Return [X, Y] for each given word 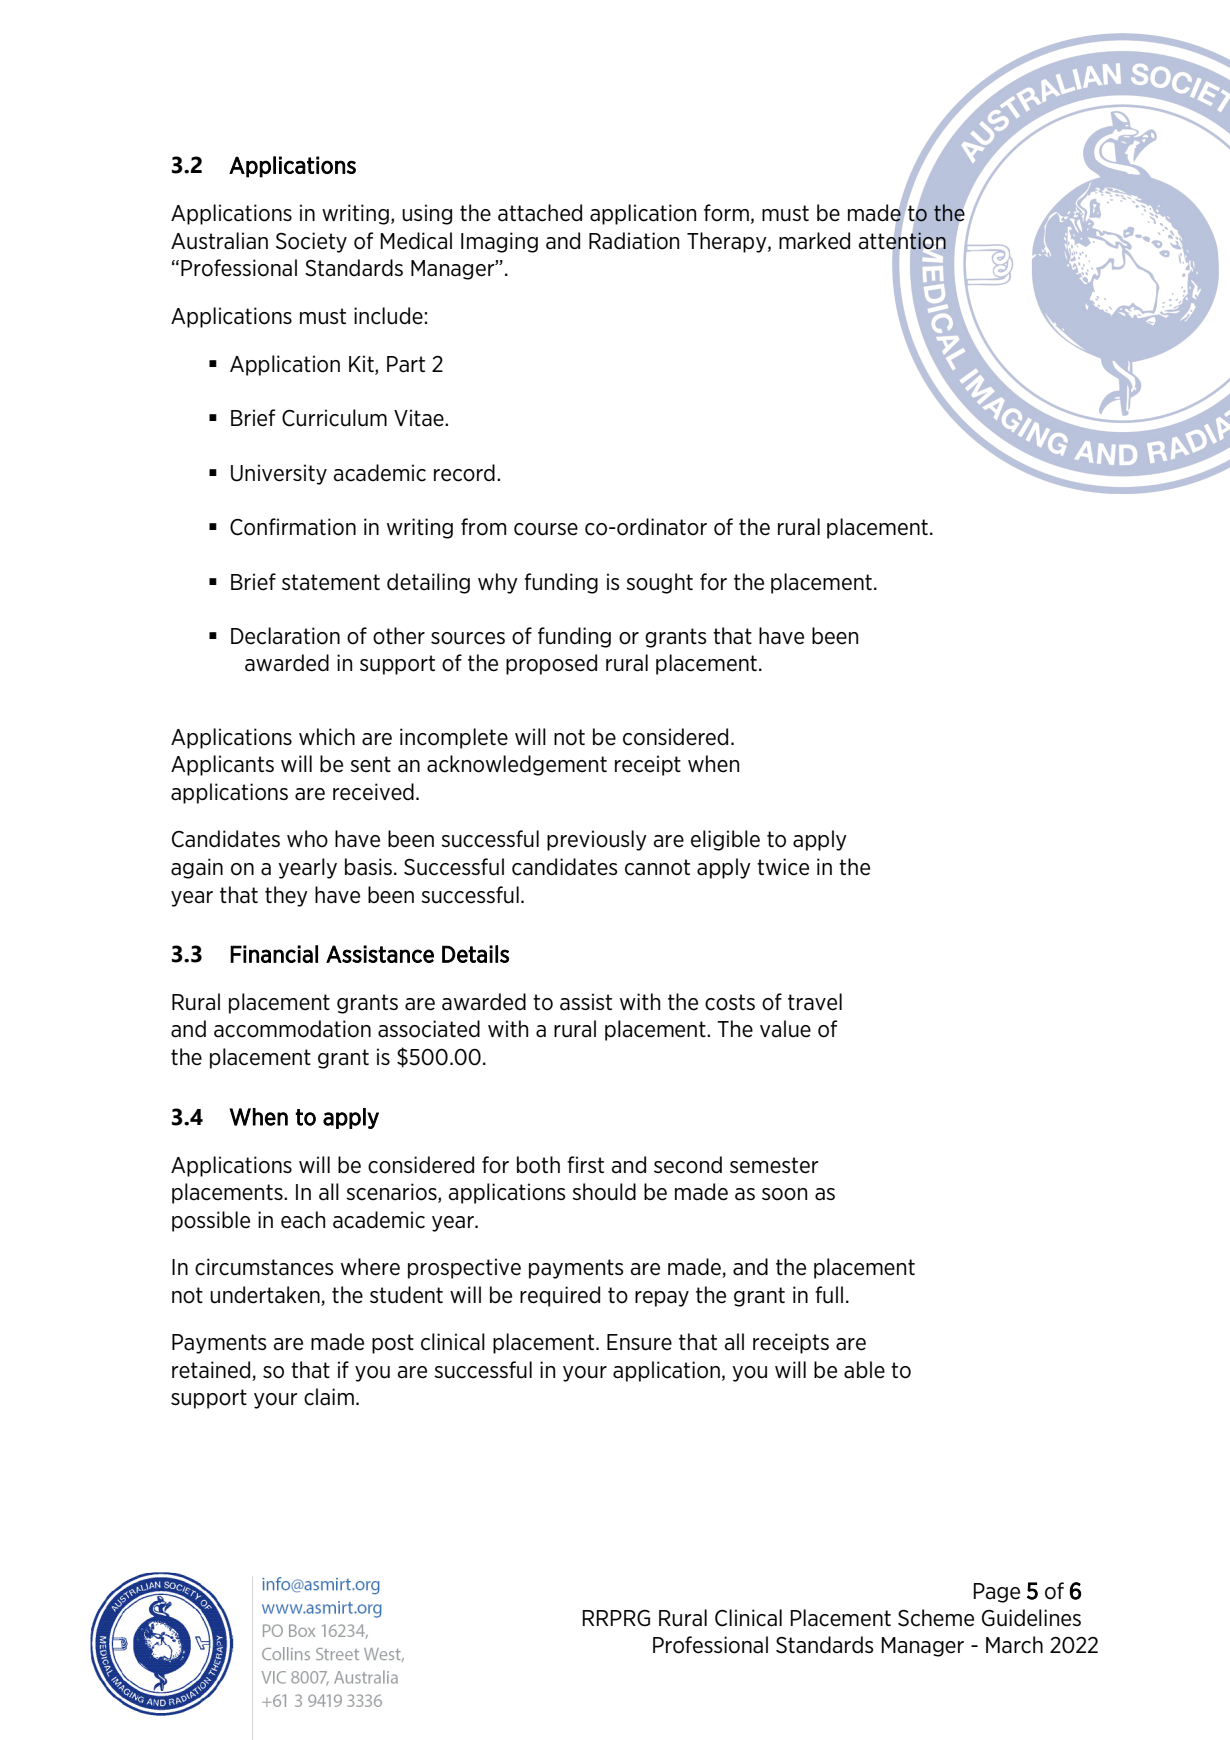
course [546, 529]
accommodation [292, 1029]
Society [311, 242]
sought [659, 583]
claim [329, 1397]
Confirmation [293, 527]
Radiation [634, 241]
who [307, 839]
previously [597, 840]
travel [815, 1002]
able [864, 1370]
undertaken [265, 1295]
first [585, 1164]
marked [814, 241]
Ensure [639, 1342]
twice [783, 867]
